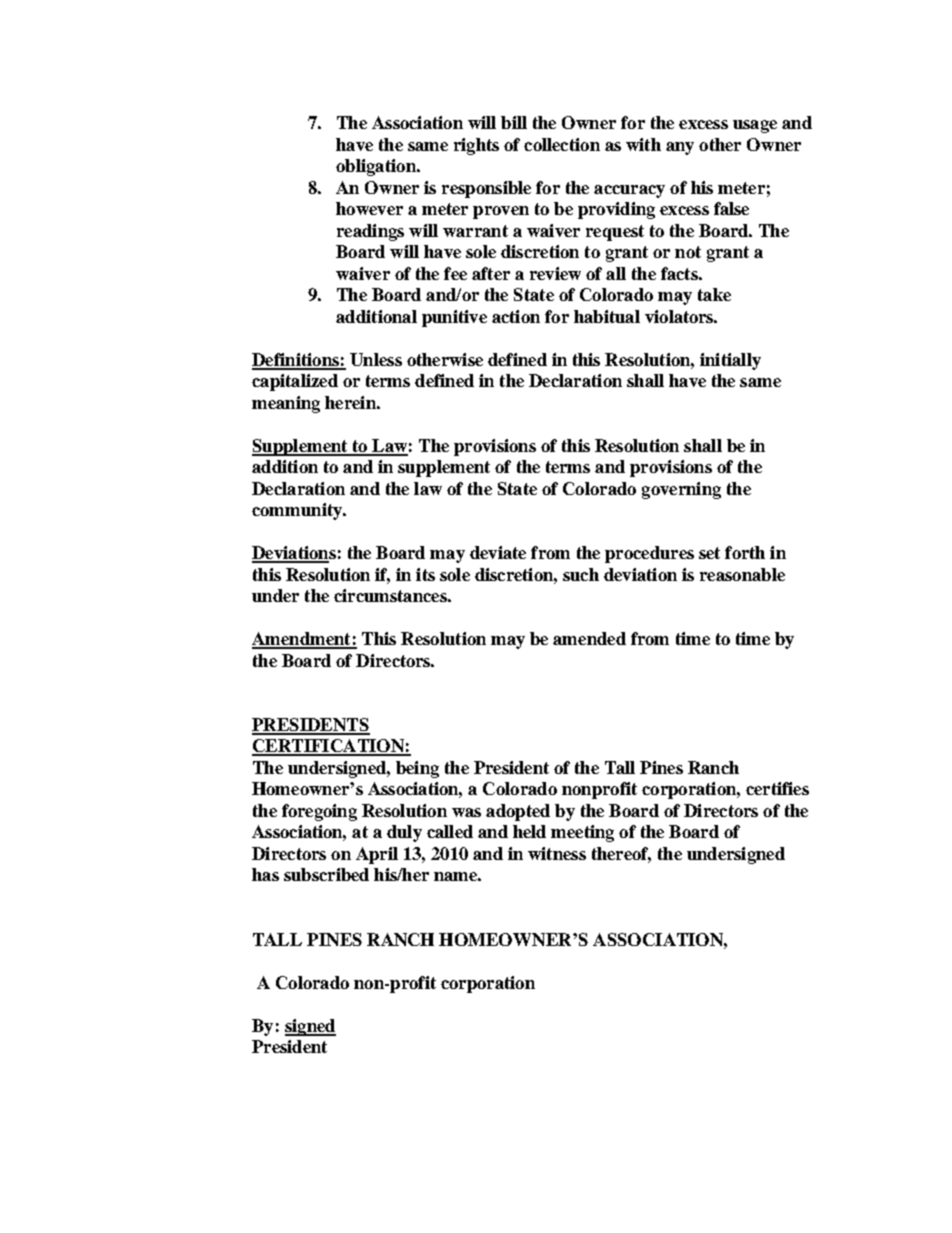  Describe the element at coordinates (514, 122) in the screenshot. I see `bill` at that location.
